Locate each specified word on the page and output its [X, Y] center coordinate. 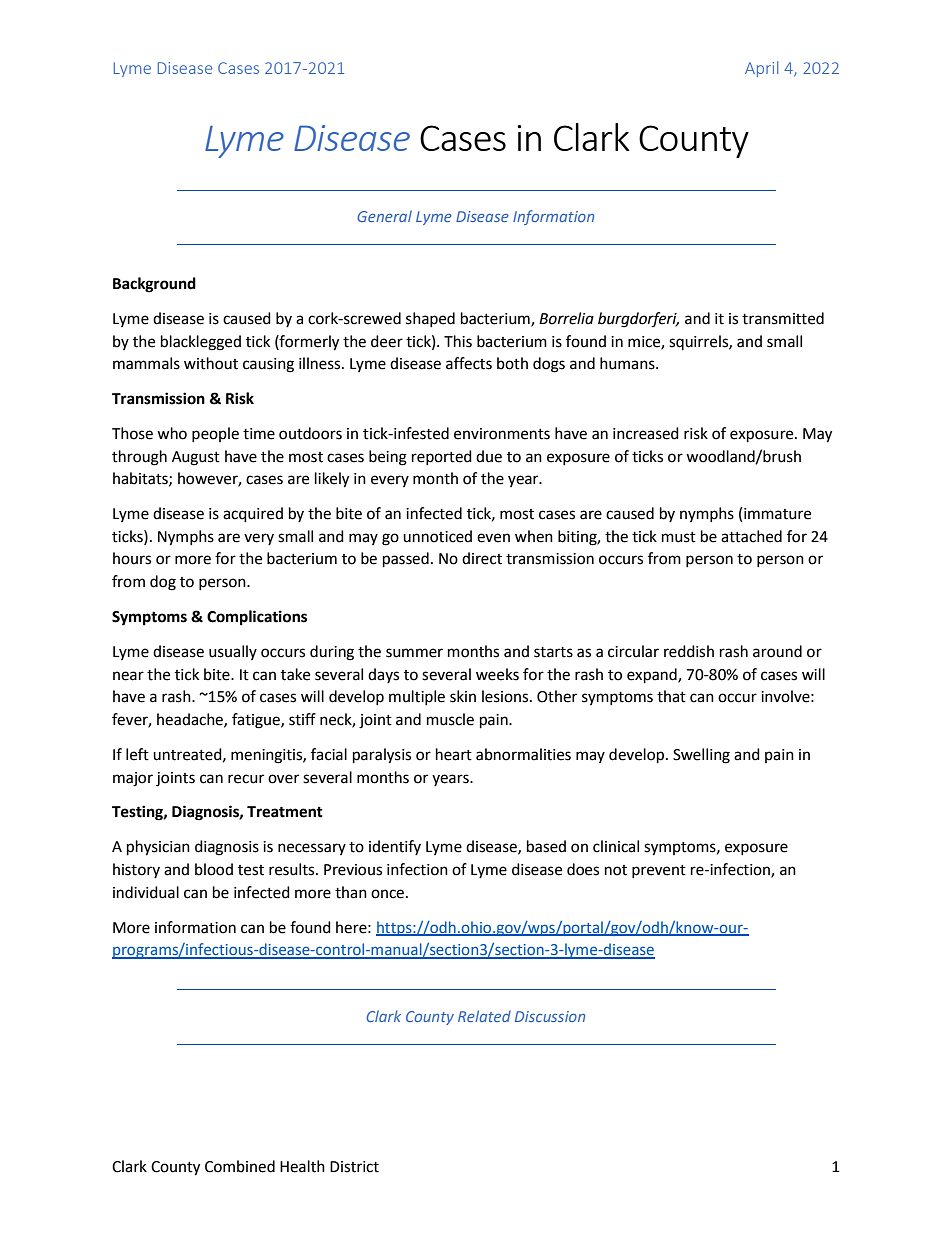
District [354, 1167]
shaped [430, 319]
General [384, 216]
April [761, 69]
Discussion [550, 1016]
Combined [240, 1166]
